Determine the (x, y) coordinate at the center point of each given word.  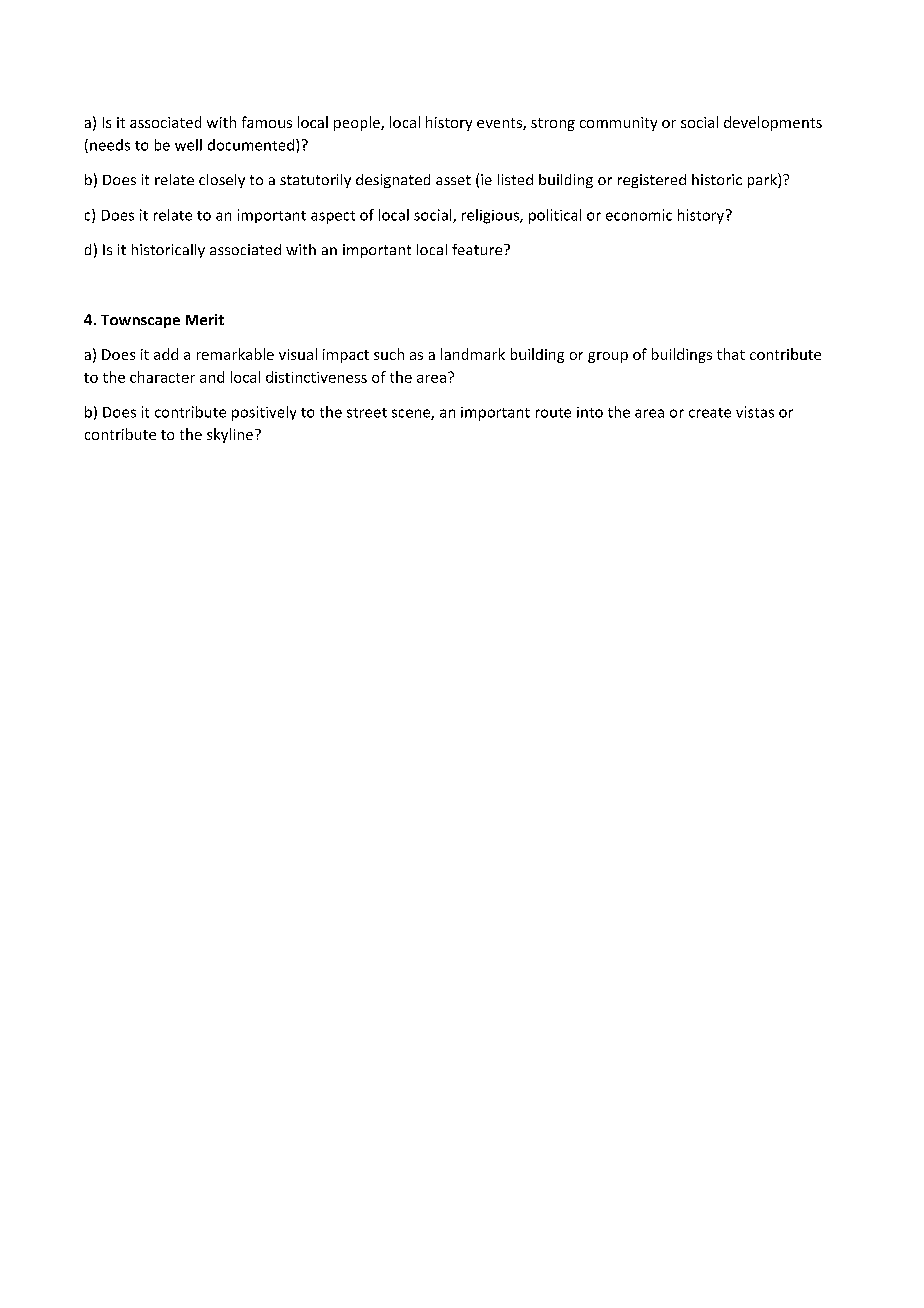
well (188, 145)
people (358, 123)
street (367, 413)
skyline (230, 435)
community (618, 124)
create (710, 413)
